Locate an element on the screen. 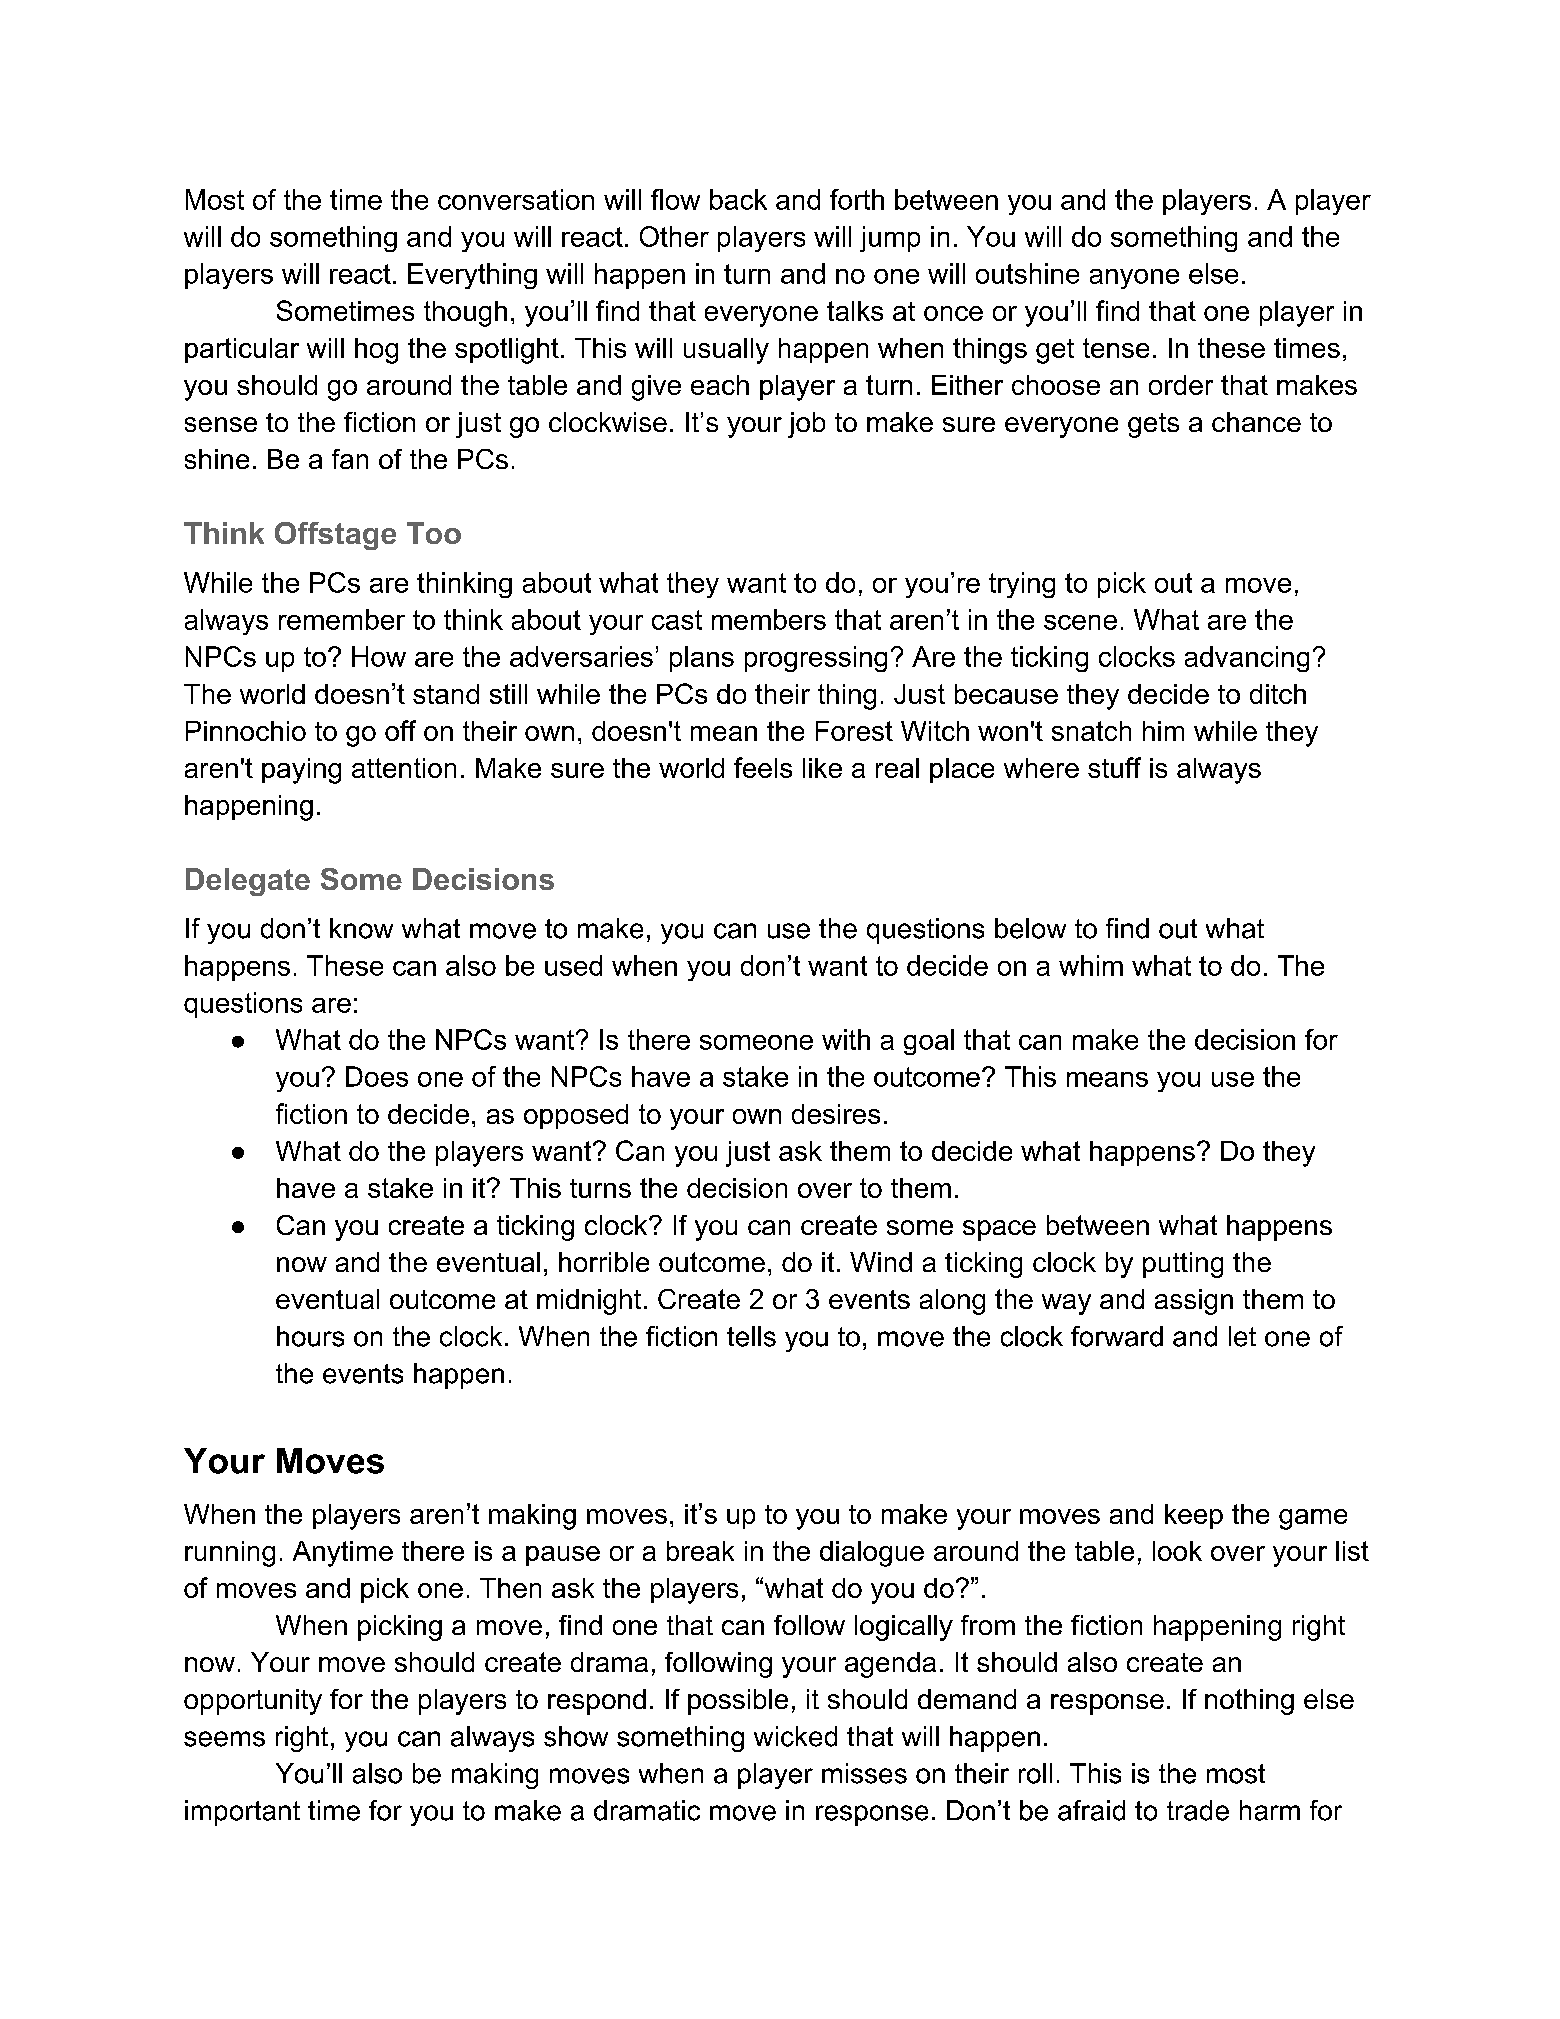 The image size is (1560, 2019). important is located at coordinates (242, 1813).
